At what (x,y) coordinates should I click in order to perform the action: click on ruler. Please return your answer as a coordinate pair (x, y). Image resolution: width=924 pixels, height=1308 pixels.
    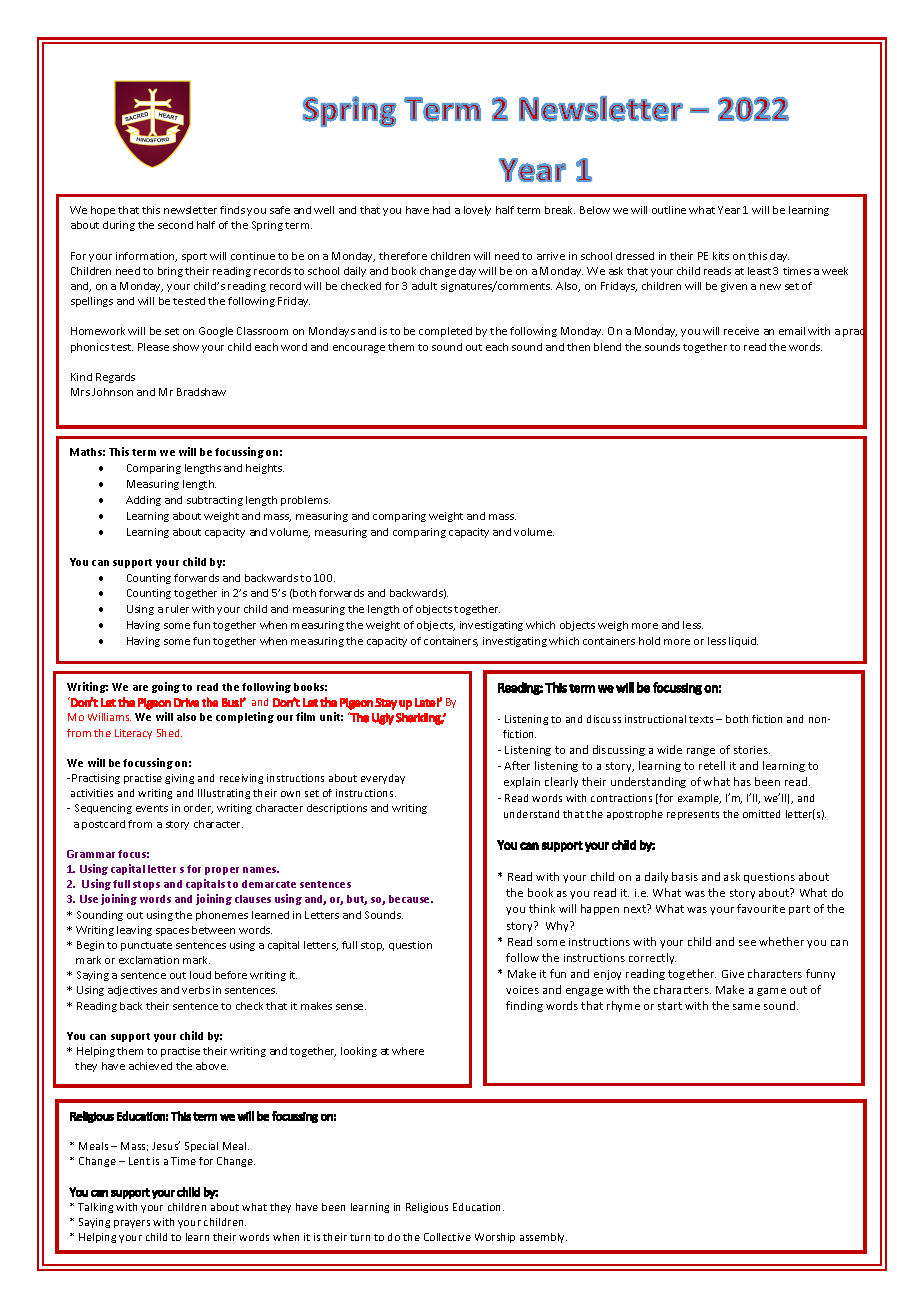
    Looking at the image, I should click on (177, 609).
